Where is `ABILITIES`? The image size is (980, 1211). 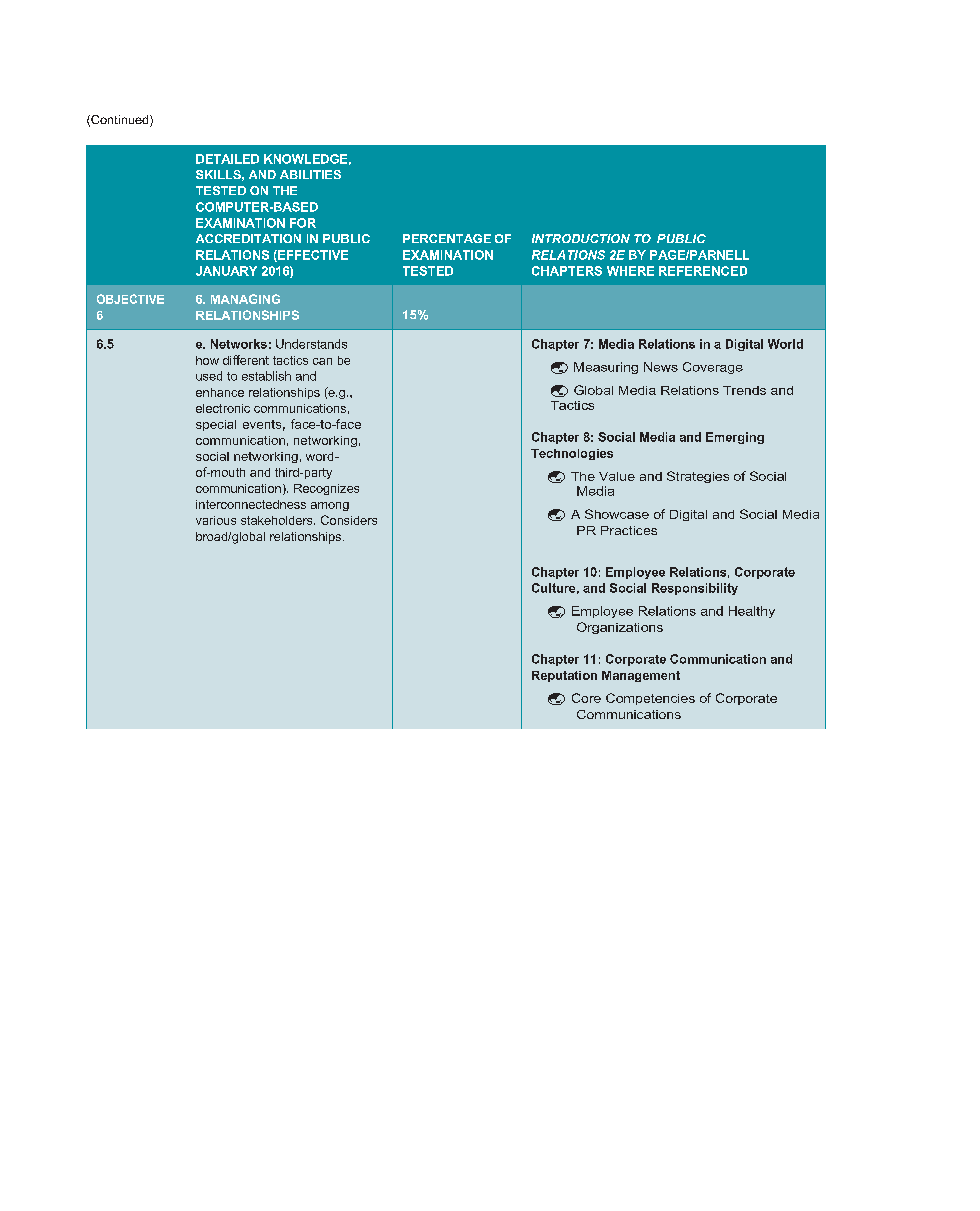 ABILITIES is located at coordinates (310, 174).
